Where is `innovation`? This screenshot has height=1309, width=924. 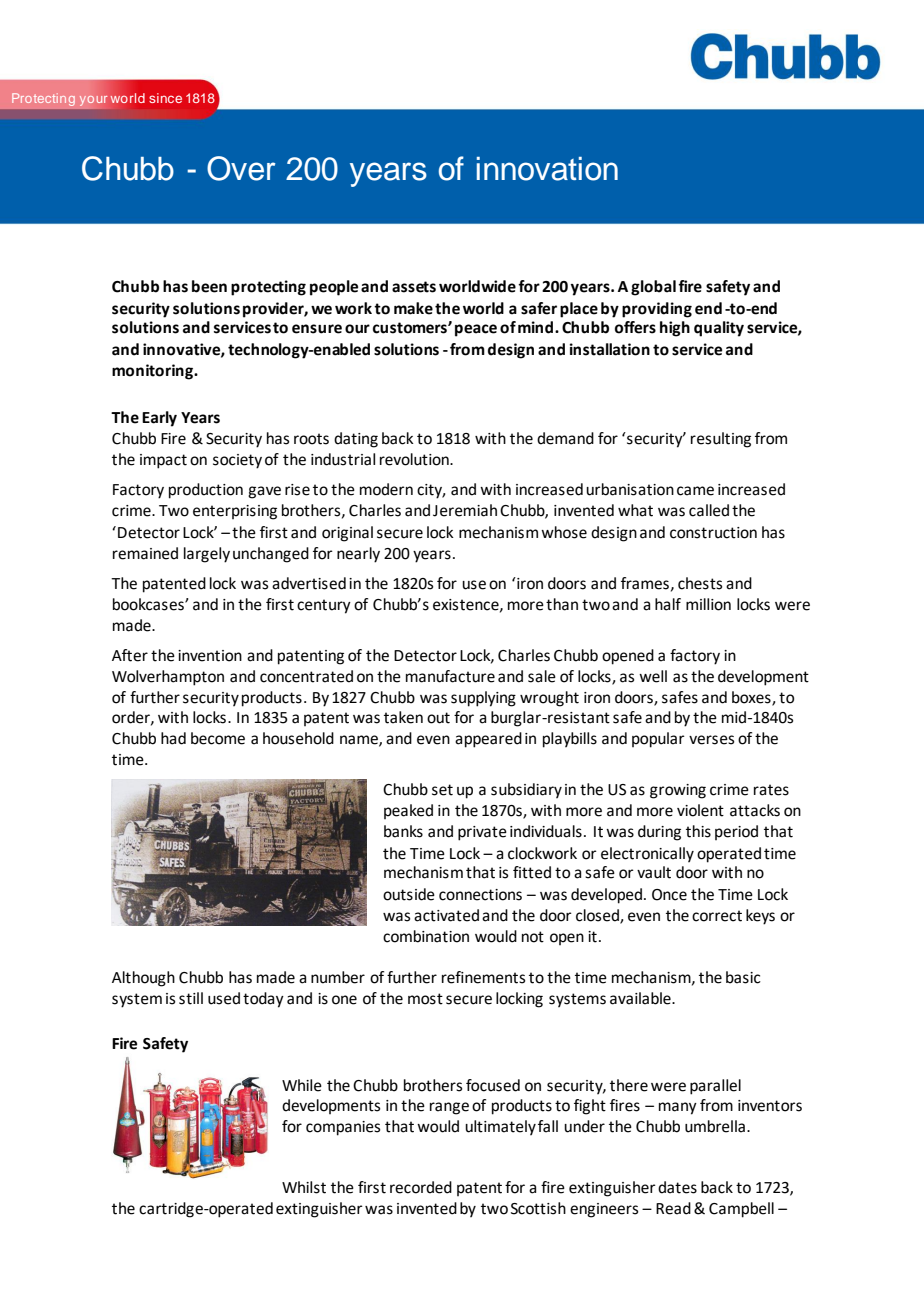 innovation is located at coordinates (547, 169).
